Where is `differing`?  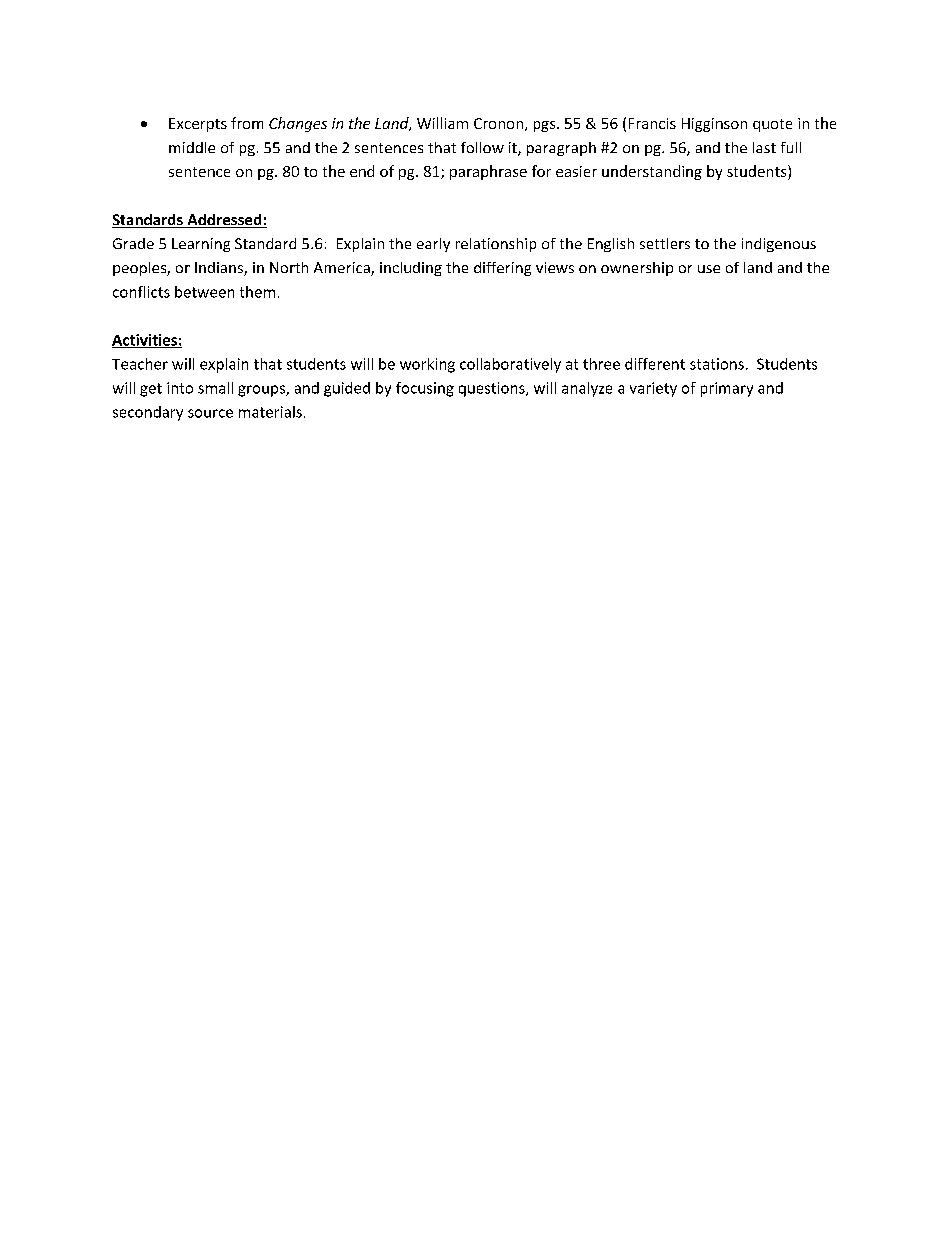
differing is located at coordinates (502, 269).
